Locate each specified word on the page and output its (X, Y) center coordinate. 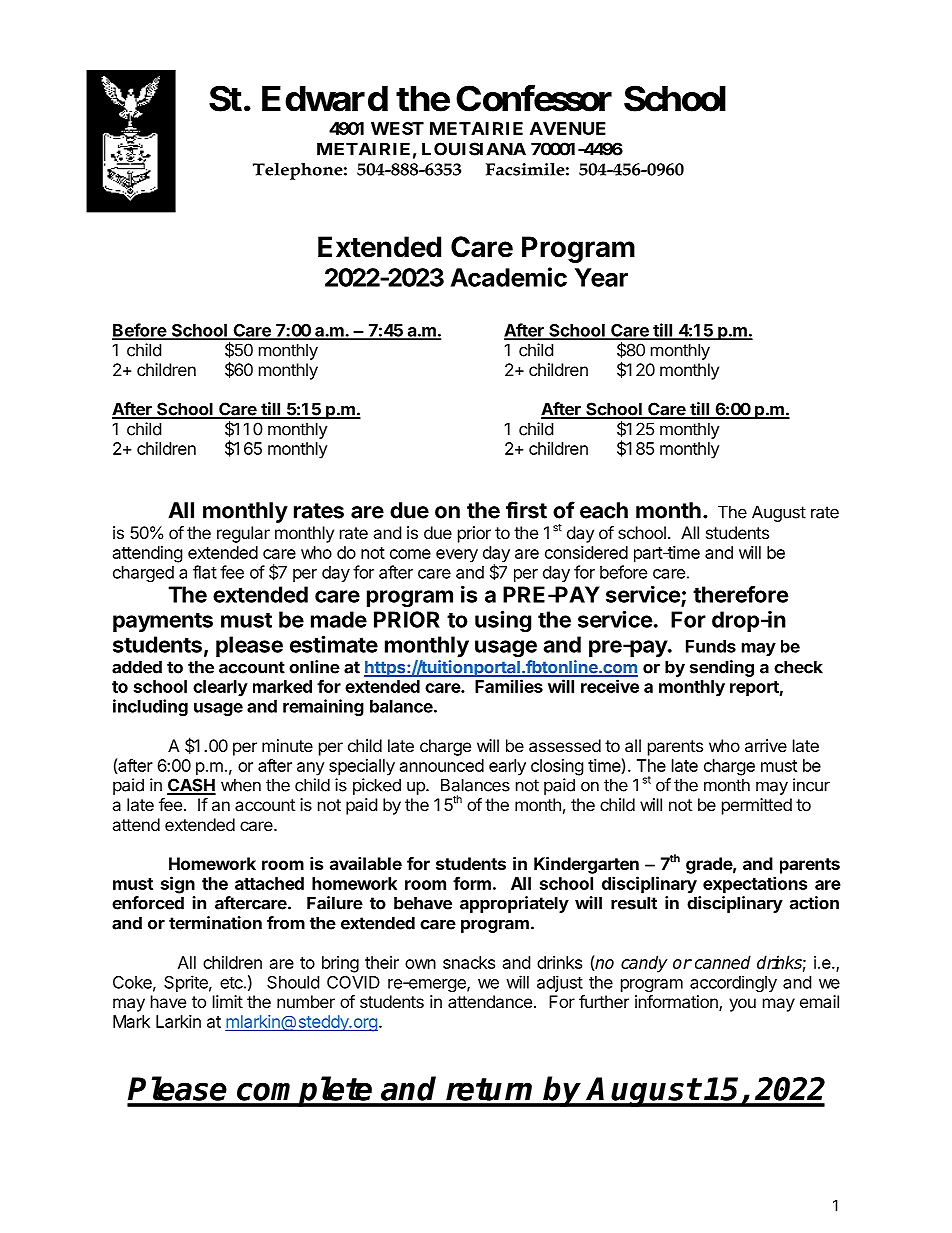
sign (178, 885)
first (526, 510)
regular (243, 534)
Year (601, 277)
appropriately (514, 904)
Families (509, 686)
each (604, 510)
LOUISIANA (474, 149)
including (150, 707)
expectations (755, 885)
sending (722, 668)
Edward (325, 99)
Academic (509, 277)
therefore (740, 594)
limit (228, 1001)
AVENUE (568, 128)
